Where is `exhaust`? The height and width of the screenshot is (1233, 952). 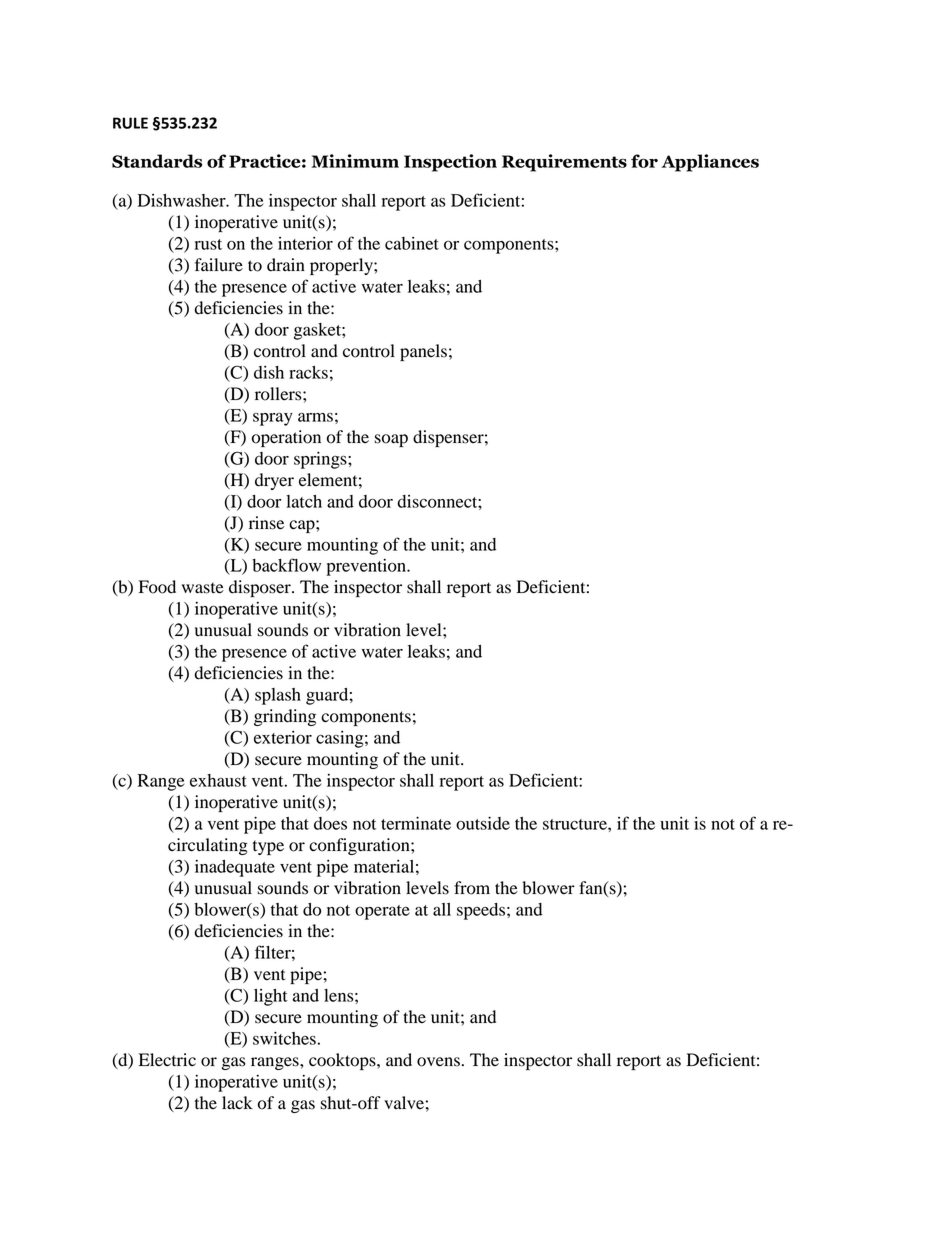 exhaust is located at coordinates (218, 780).
